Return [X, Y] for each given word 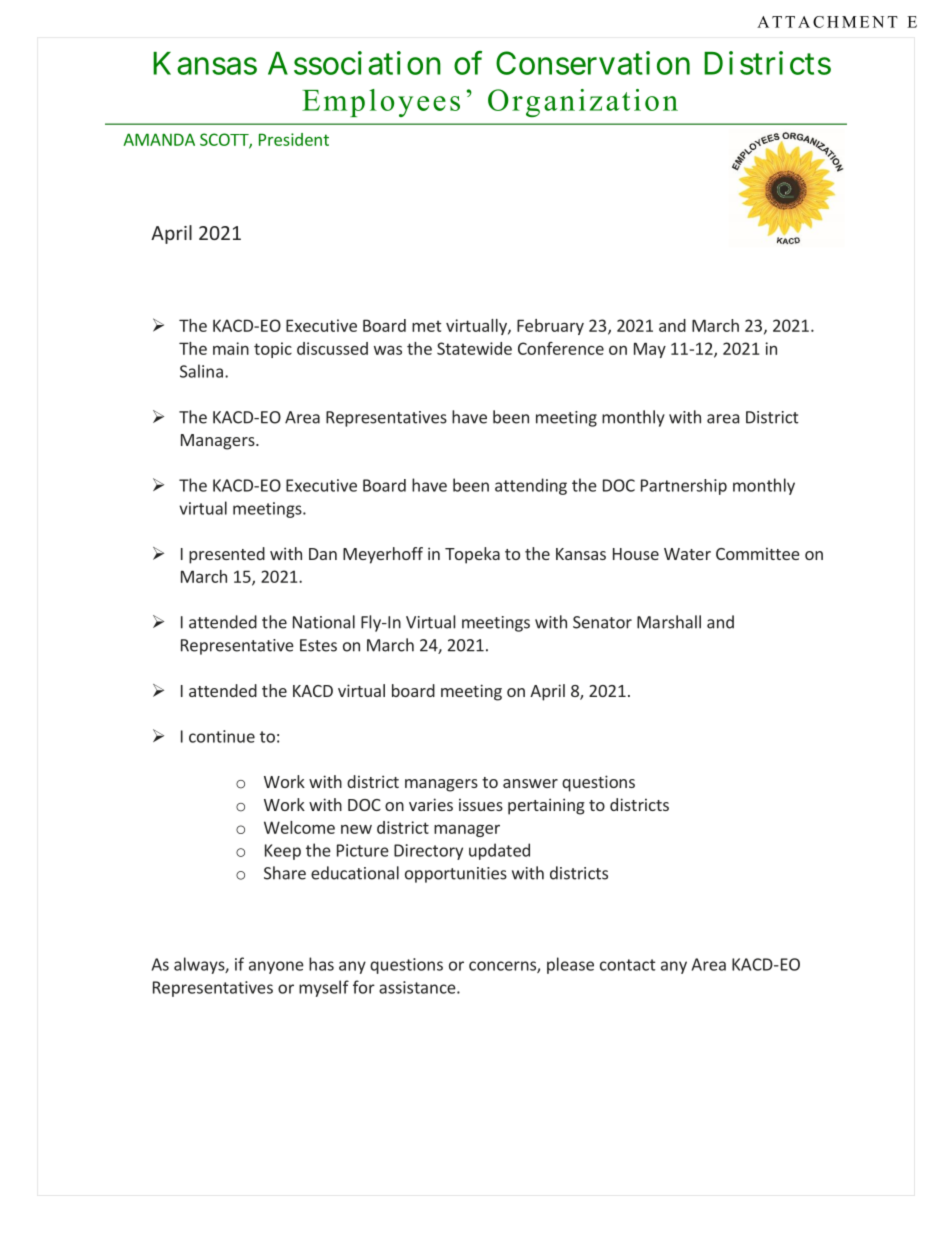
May [650, 350]
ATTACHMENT [827, 22]
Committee [758, 554]
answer [530, 783]
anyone [276, 967]
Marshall [669, 622]
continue [222, 736]
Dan [323, 554]
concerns [503, 967]
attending [531, 486]
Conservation [593, 63]
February [550, 327]
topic [273, 350]
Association [354, 63]
